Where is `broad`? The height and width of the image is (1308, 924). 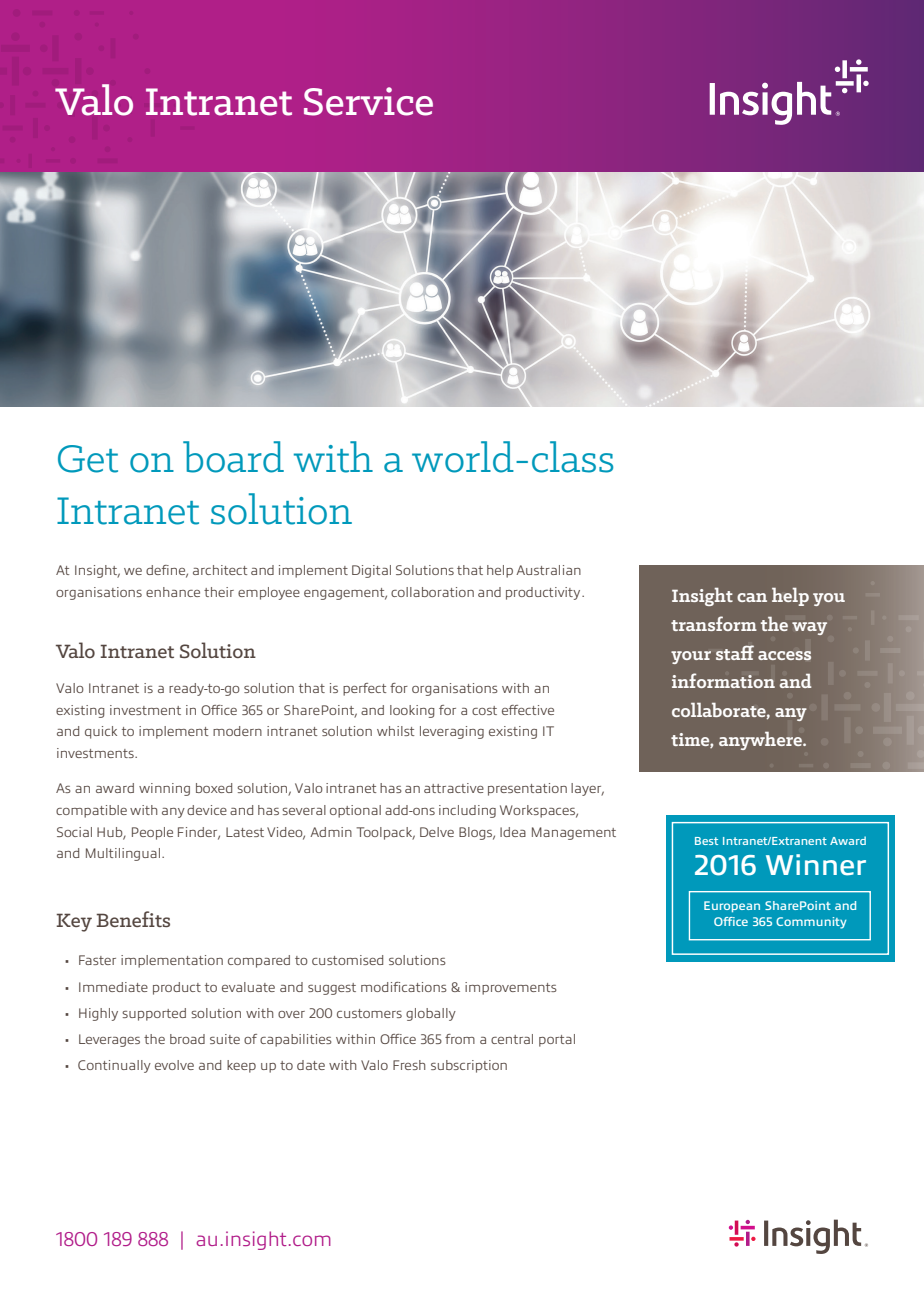
broad is located at coordinates (187, 1039).
